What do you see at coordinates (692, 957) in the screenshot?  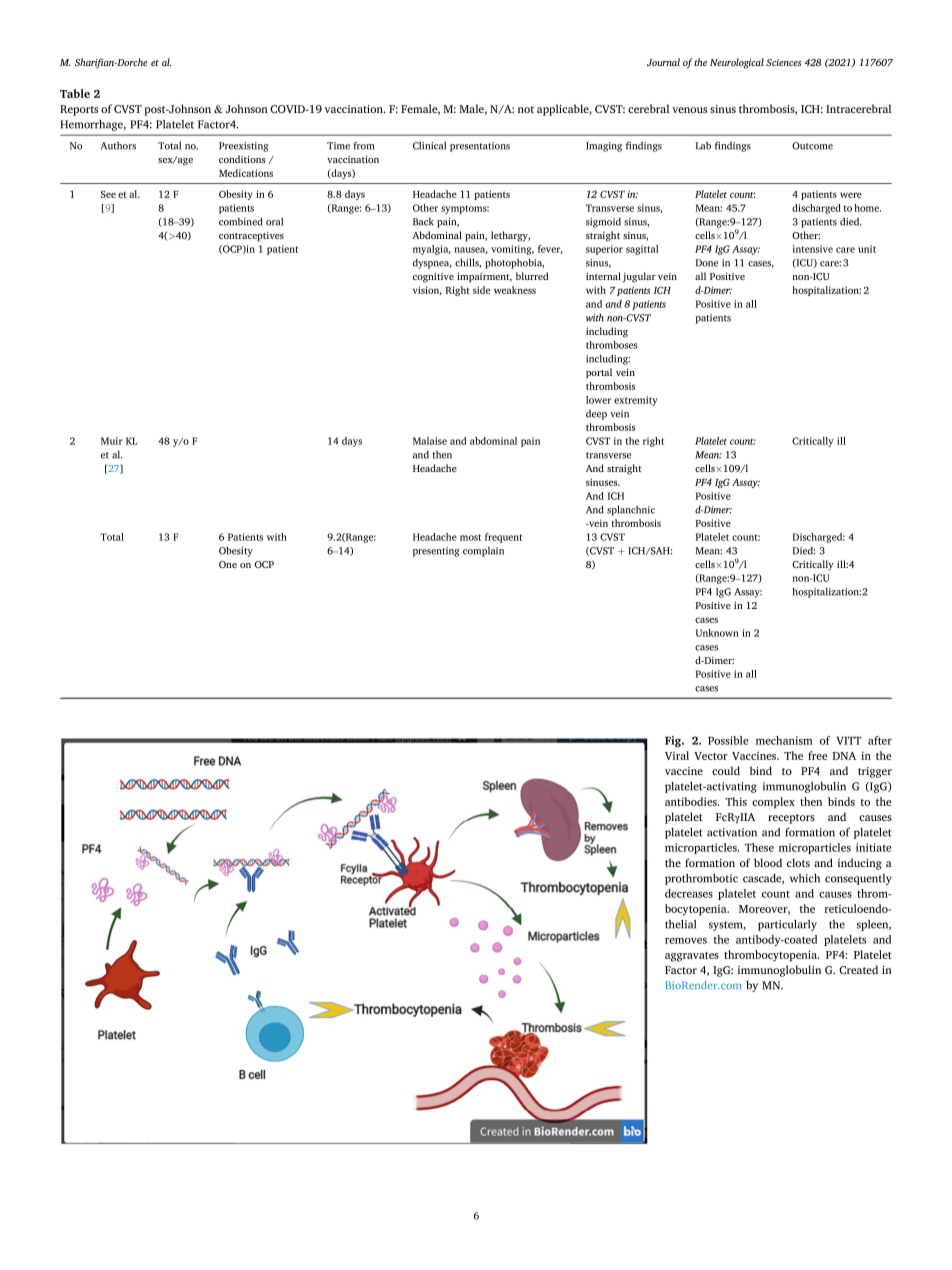 I see `aggravates` at bounding box center [692, 957].
